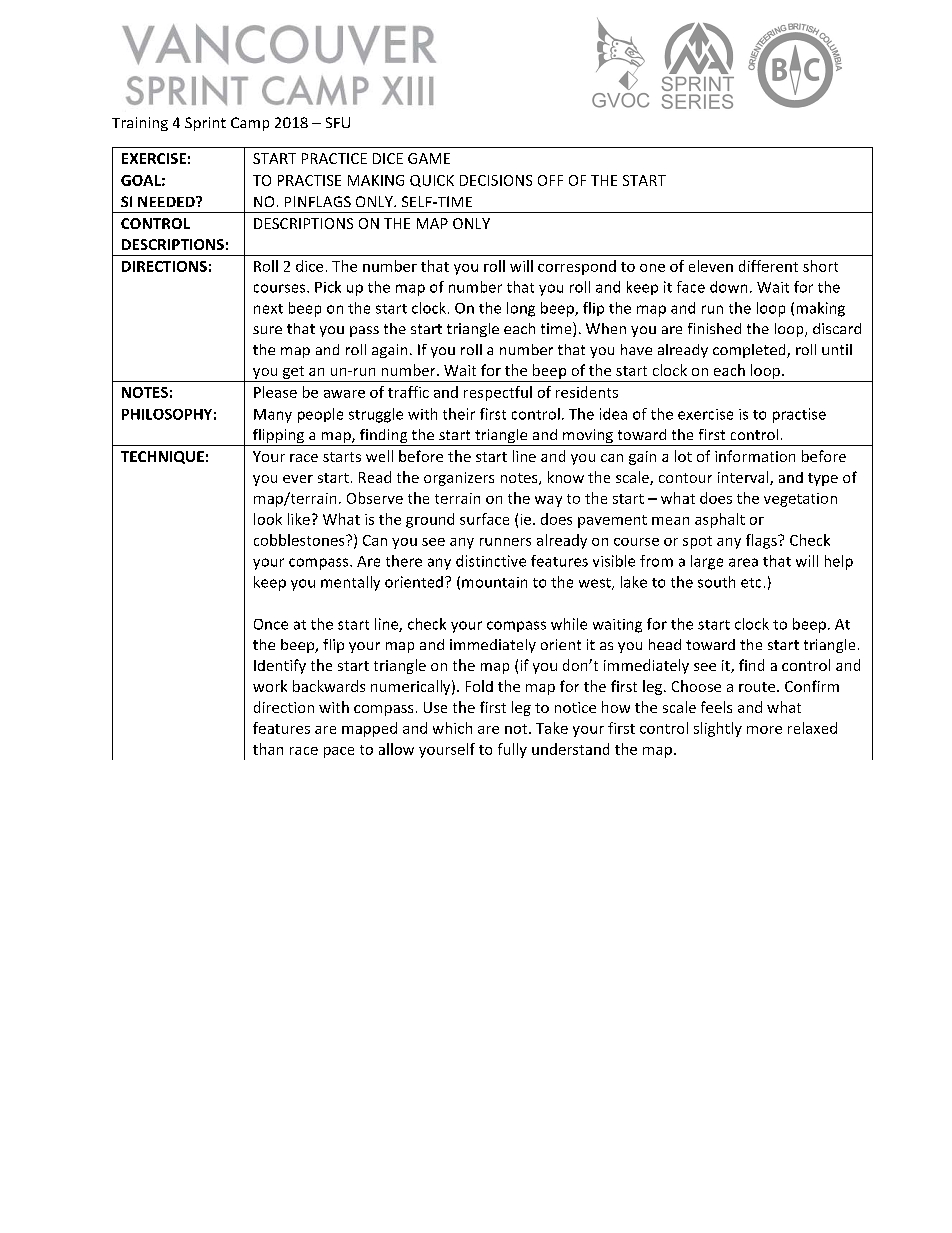 The height and width of the image is (1233, 952). I want to click on completed, so click(750, 351).
